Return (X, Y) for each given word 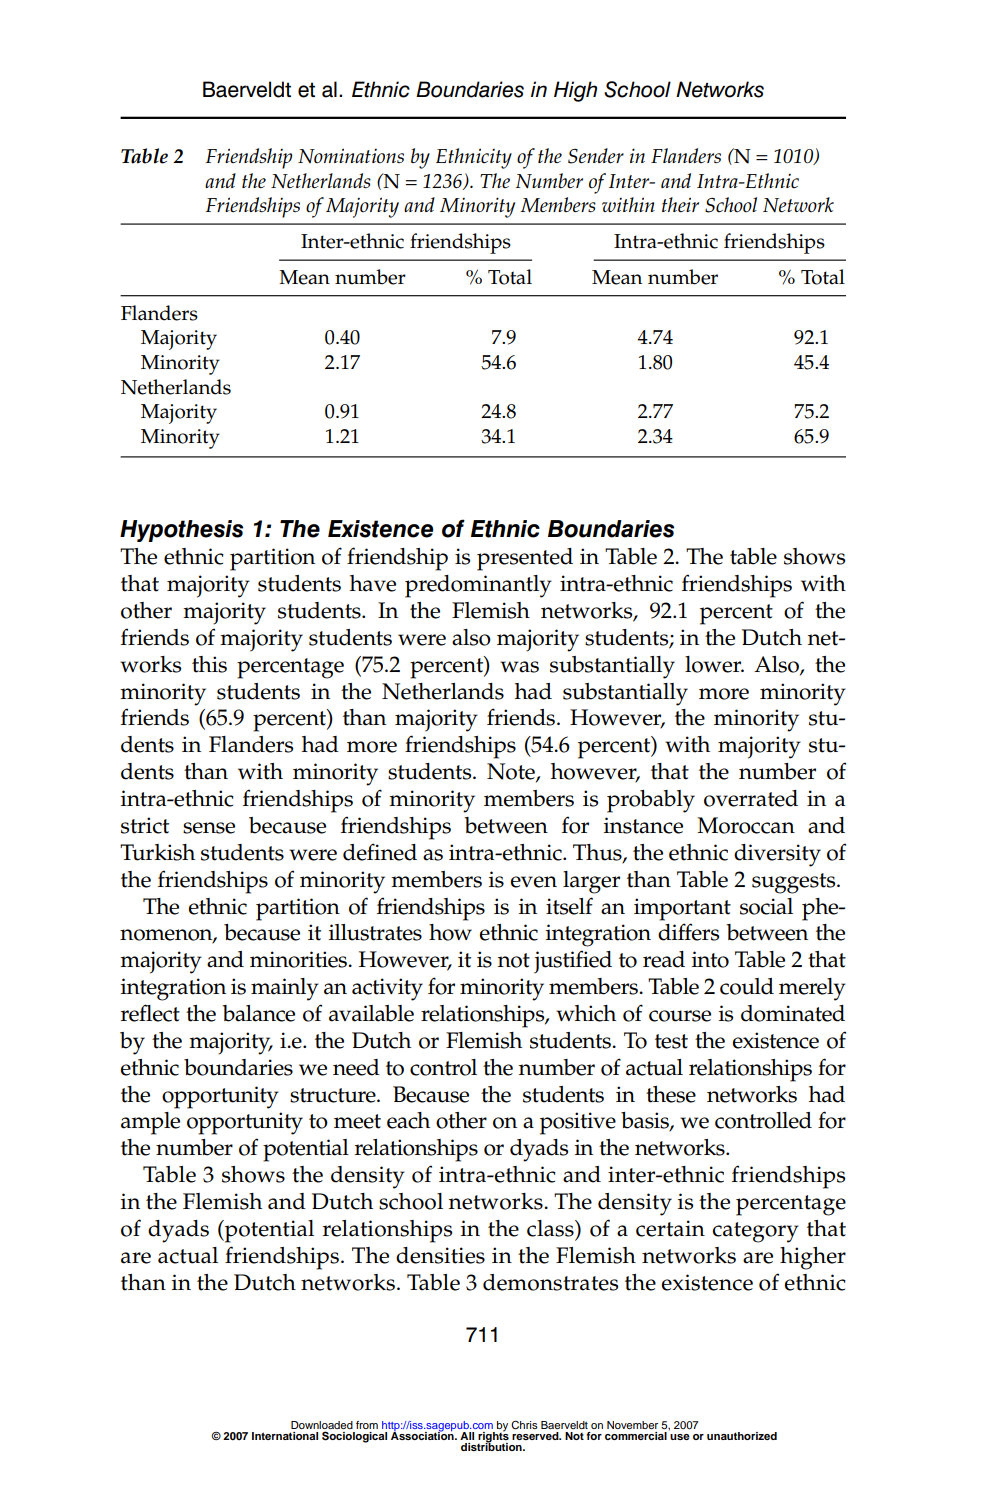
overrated (751, 798)
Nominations (351, 156)
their (680, 204)
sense (209, 828)
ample (150, 1123)
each (408, 1120)
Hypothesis (181, 531)
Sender (596, 156)
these (671, 1094)
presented (525, 559)
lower (714, 664)
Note (512, 772)
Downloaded (322, 1426)
